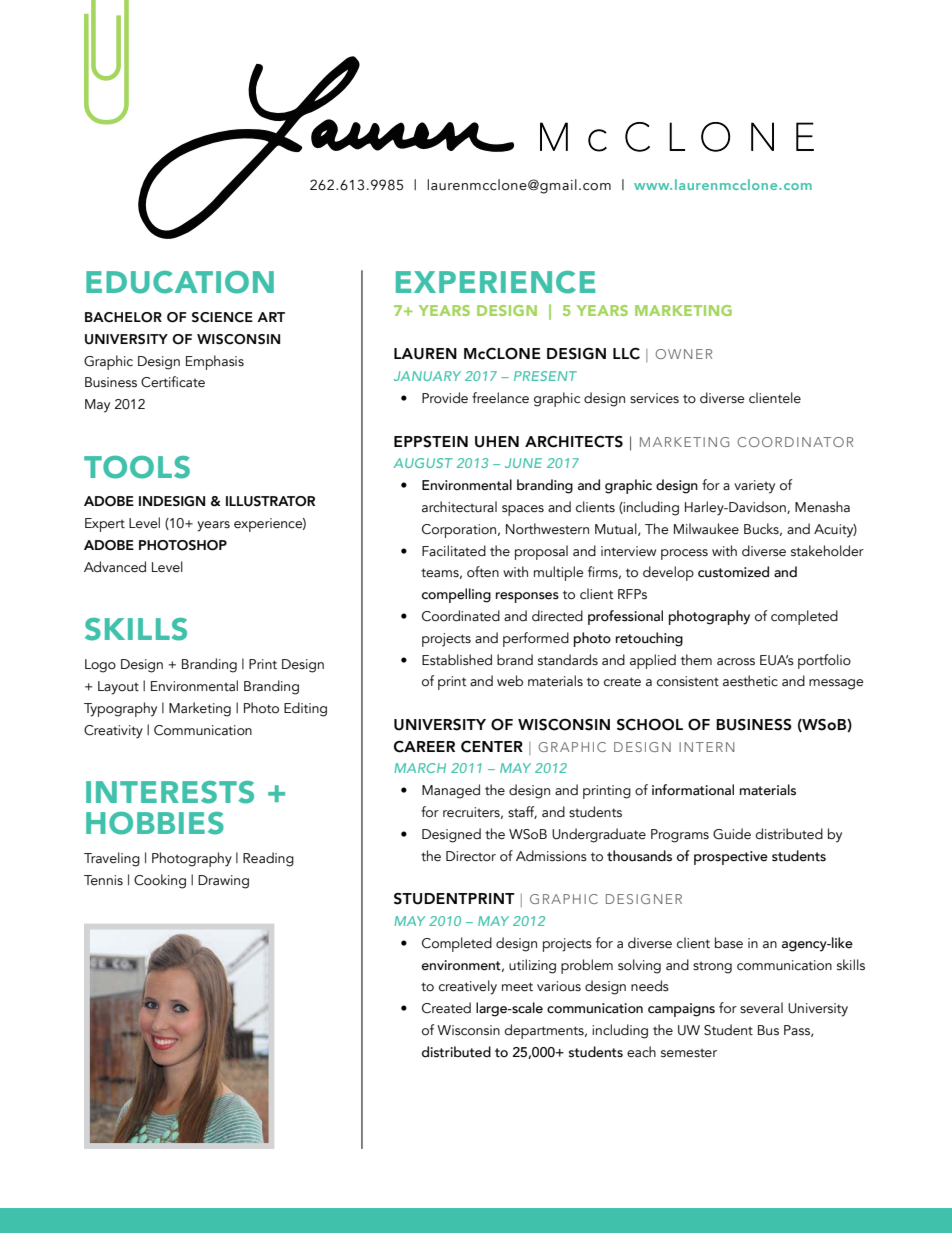  What do you see at coordinates (626, 354) in the screenshot?
I see `LLC` at bounding box center [626, 354].
